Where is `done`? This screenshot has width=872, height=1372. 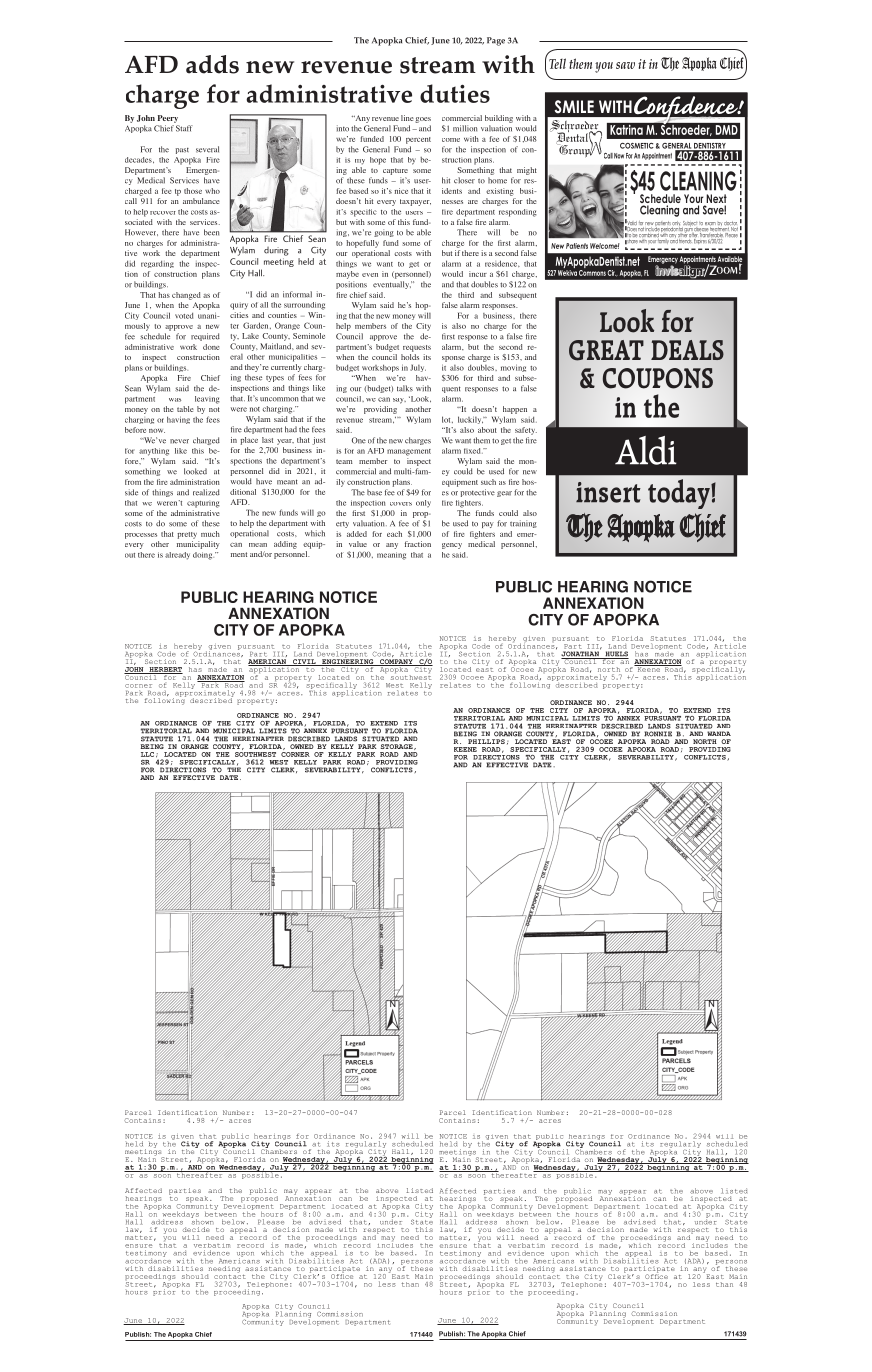 done is located at coordinates (211, 347).
